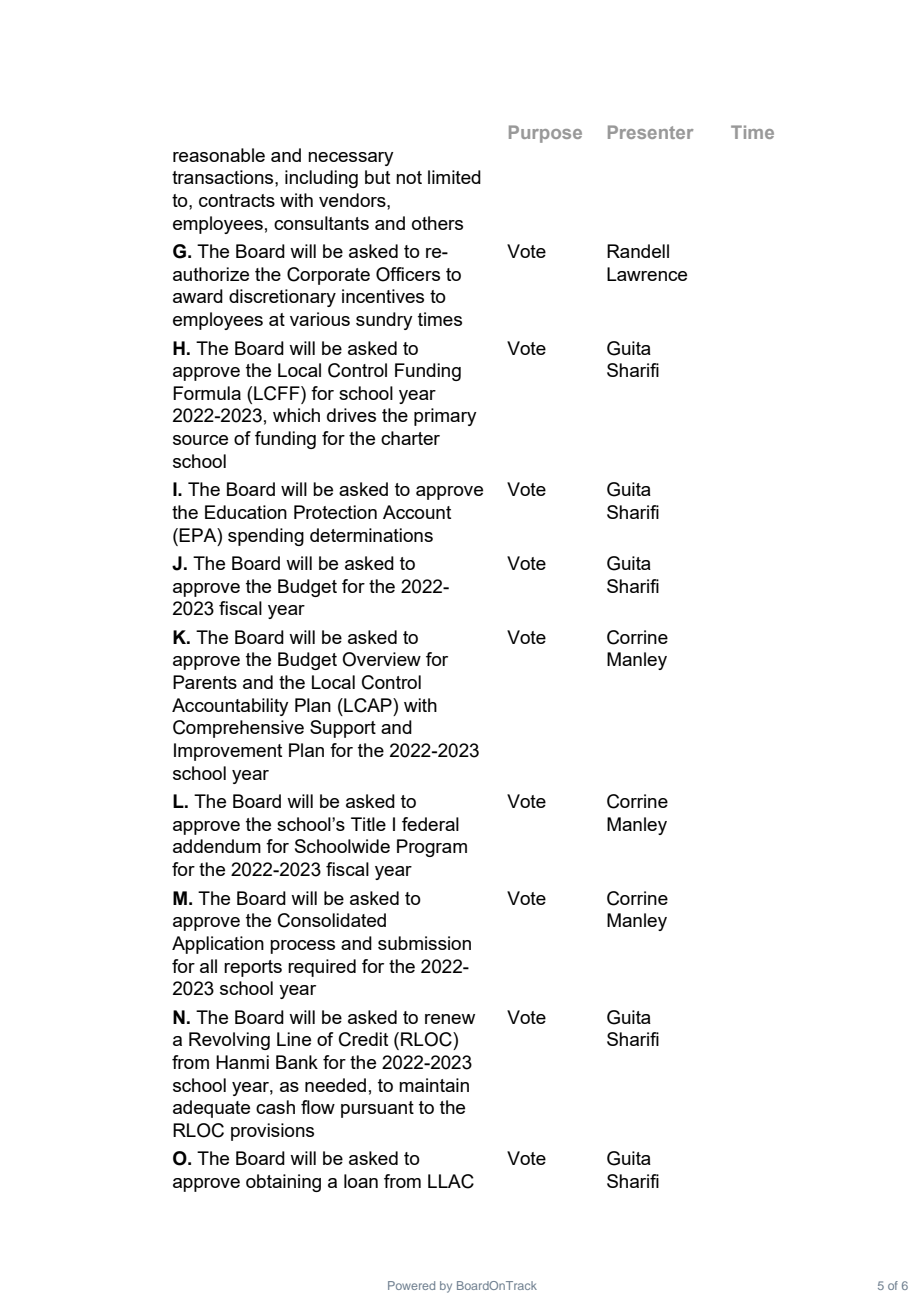  I want to click on Purpose, so click(545, 134).
